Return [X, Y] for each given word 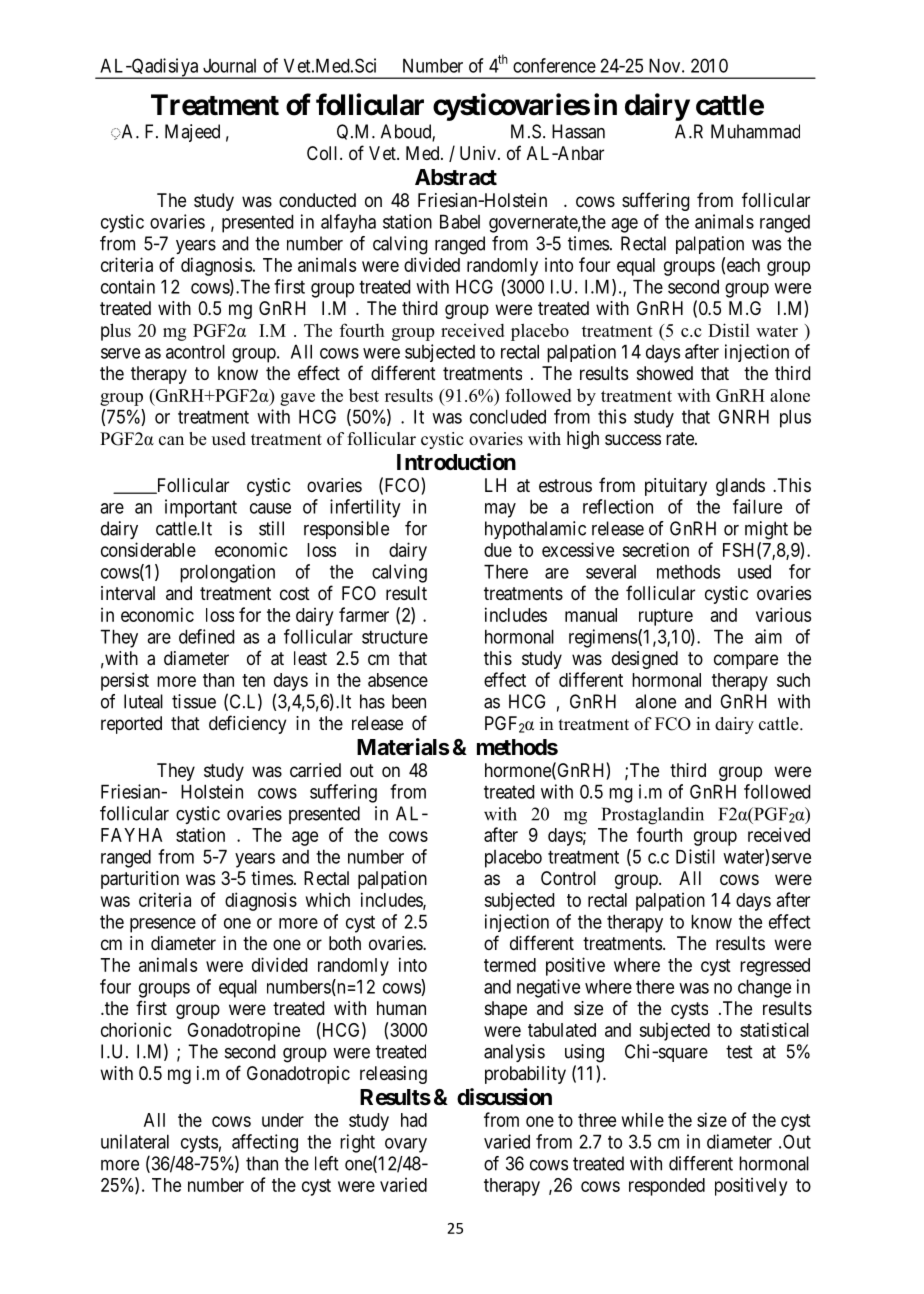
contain [128, 286]
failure [757, 506]
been [409, 701]
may [500, 510]
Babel [460, 221]
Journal [229, 66]
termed [510, 965]
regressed [775, 967]
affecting [265, 1143]
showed [665, 373]
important [201, 508]
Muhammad [755, 131]
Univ [478, 153]
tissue [194, 701]
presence [163, 925]
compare [746, 661]
